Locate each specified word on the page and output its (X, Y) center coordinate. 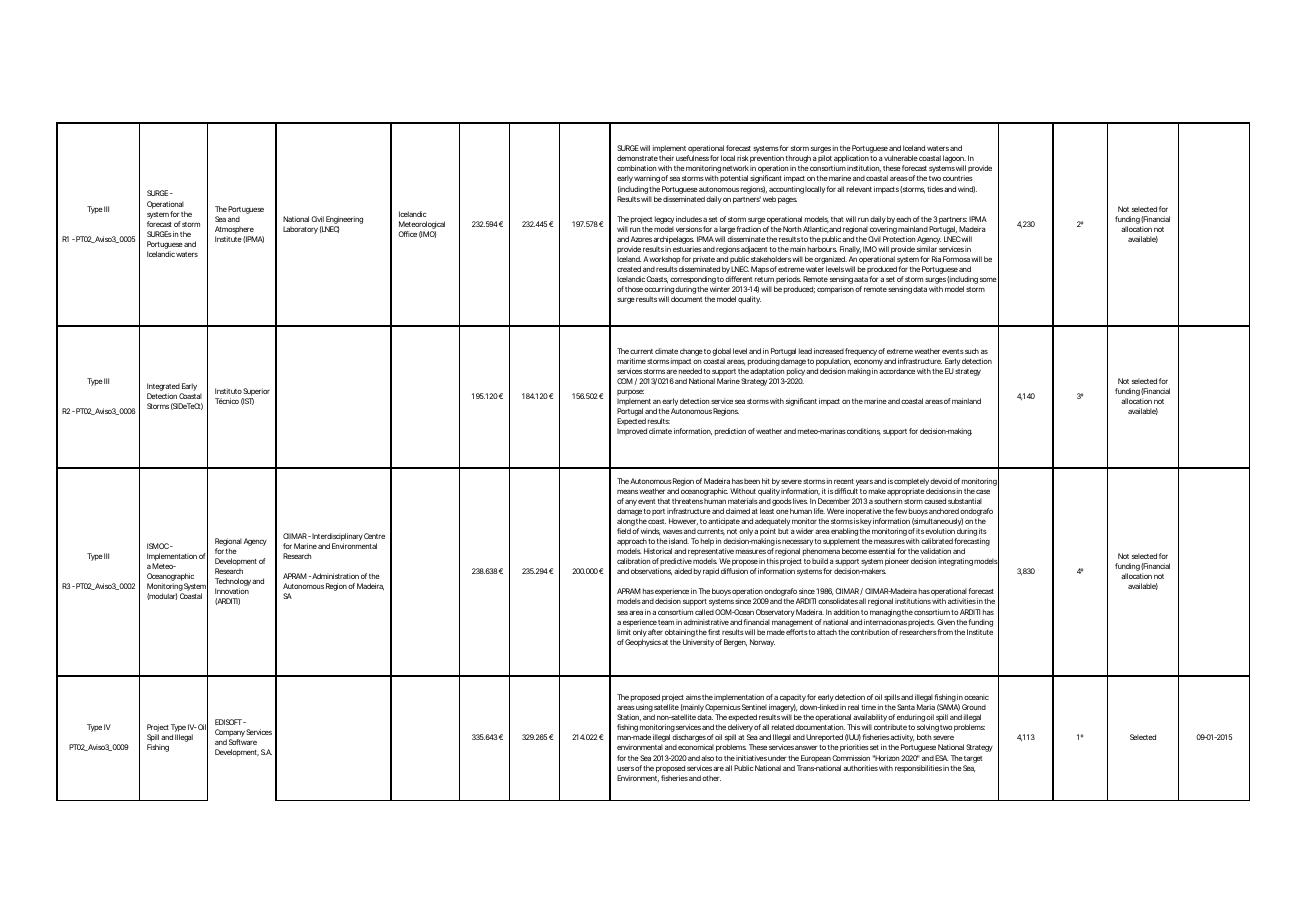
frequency (861, 352)
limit (624, 632)
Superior (256, 393)
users (625, 769)
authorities (860, 768)
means (627, 492)
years (863, 484)
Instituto (228, 391)
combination (636, 168)
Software (243, 742)
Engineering (344, 220)
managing (885, 613)
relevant (859, 189)
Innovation (232, 591)
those (634, 289)
